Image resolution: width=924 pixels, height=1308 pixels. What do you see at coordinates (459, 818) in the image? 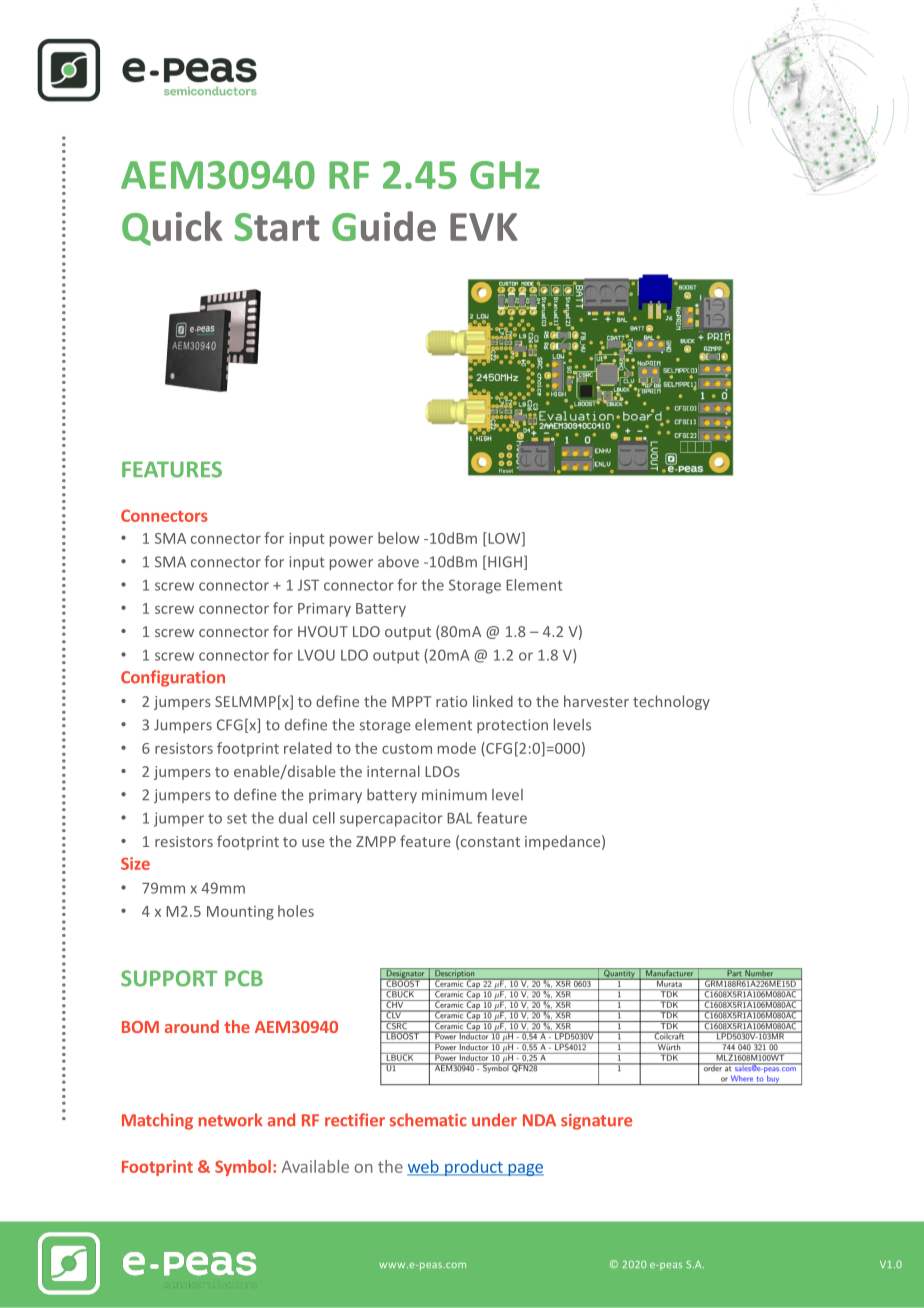
I see `BAL` at bounding box center [459, 818].
